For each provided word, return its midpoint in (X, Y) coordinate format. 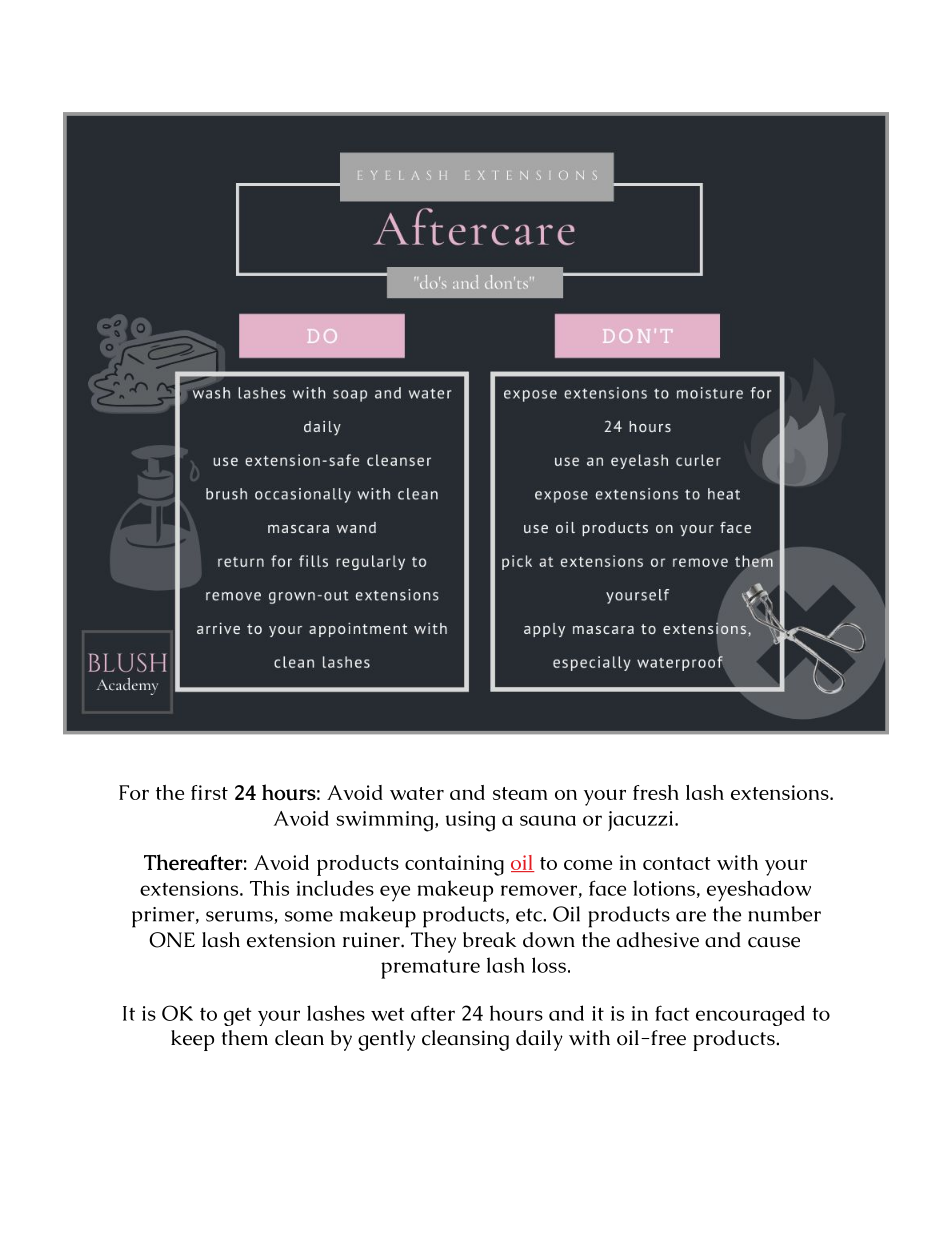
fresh (656, 792)
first (209, 792)
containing (454, 865)
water (417, 793)
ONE (172, 940)
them (245, 1038)
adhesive (658, 940)
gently (386, 1040)
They (433, 942)
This (269, 888)
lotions (664, 888)
